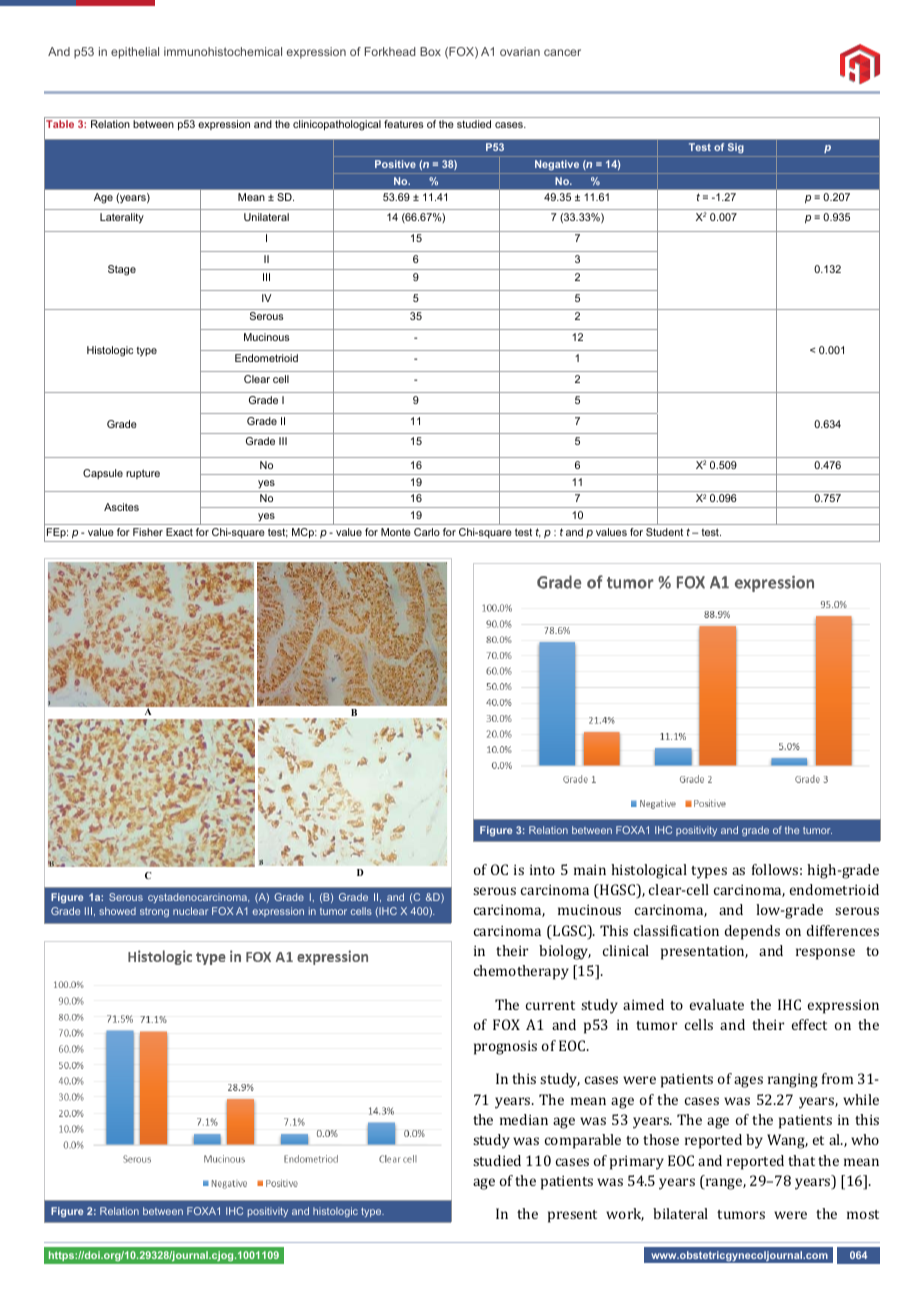 The width and height of the screenshot is (924, 1308). What do you see at coordinates (520, 51) in the screenshot?
I see `ovarian` at bounding box center [520, 51].
